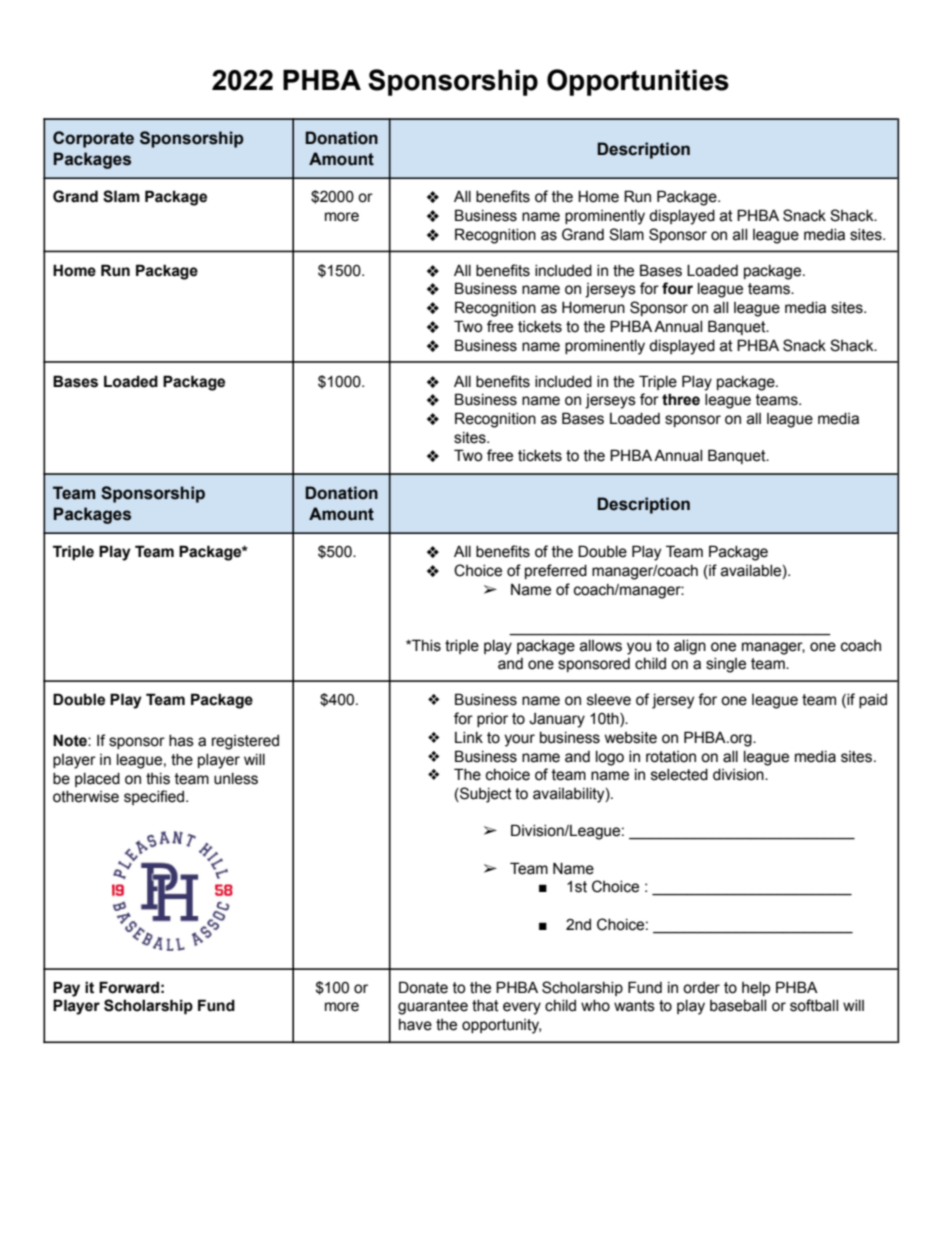  I want to click on has, so click(181, 741).
